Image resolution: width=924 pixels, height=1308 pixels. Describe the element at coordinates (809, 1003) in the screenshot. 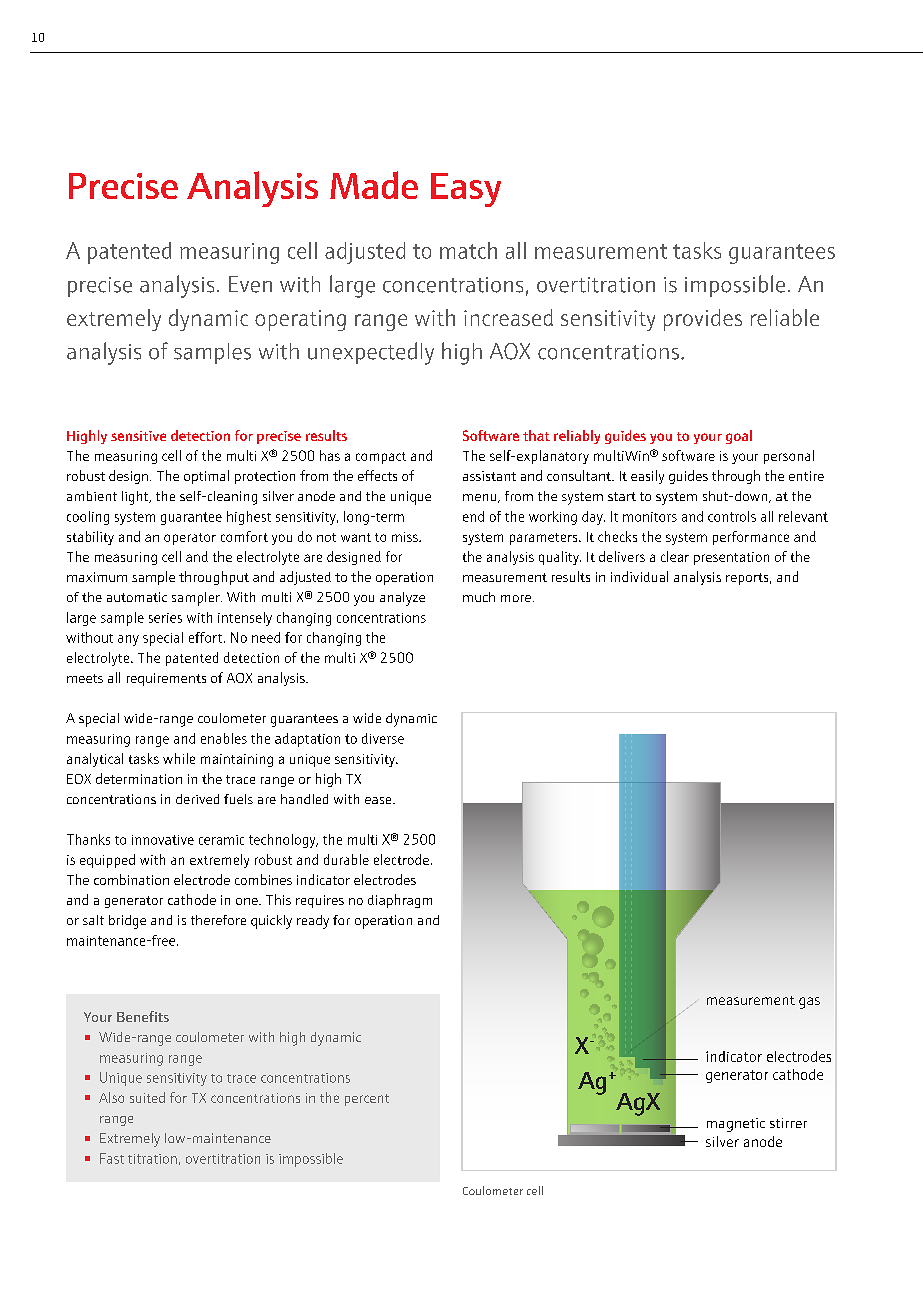

I see `gas` at that location.
